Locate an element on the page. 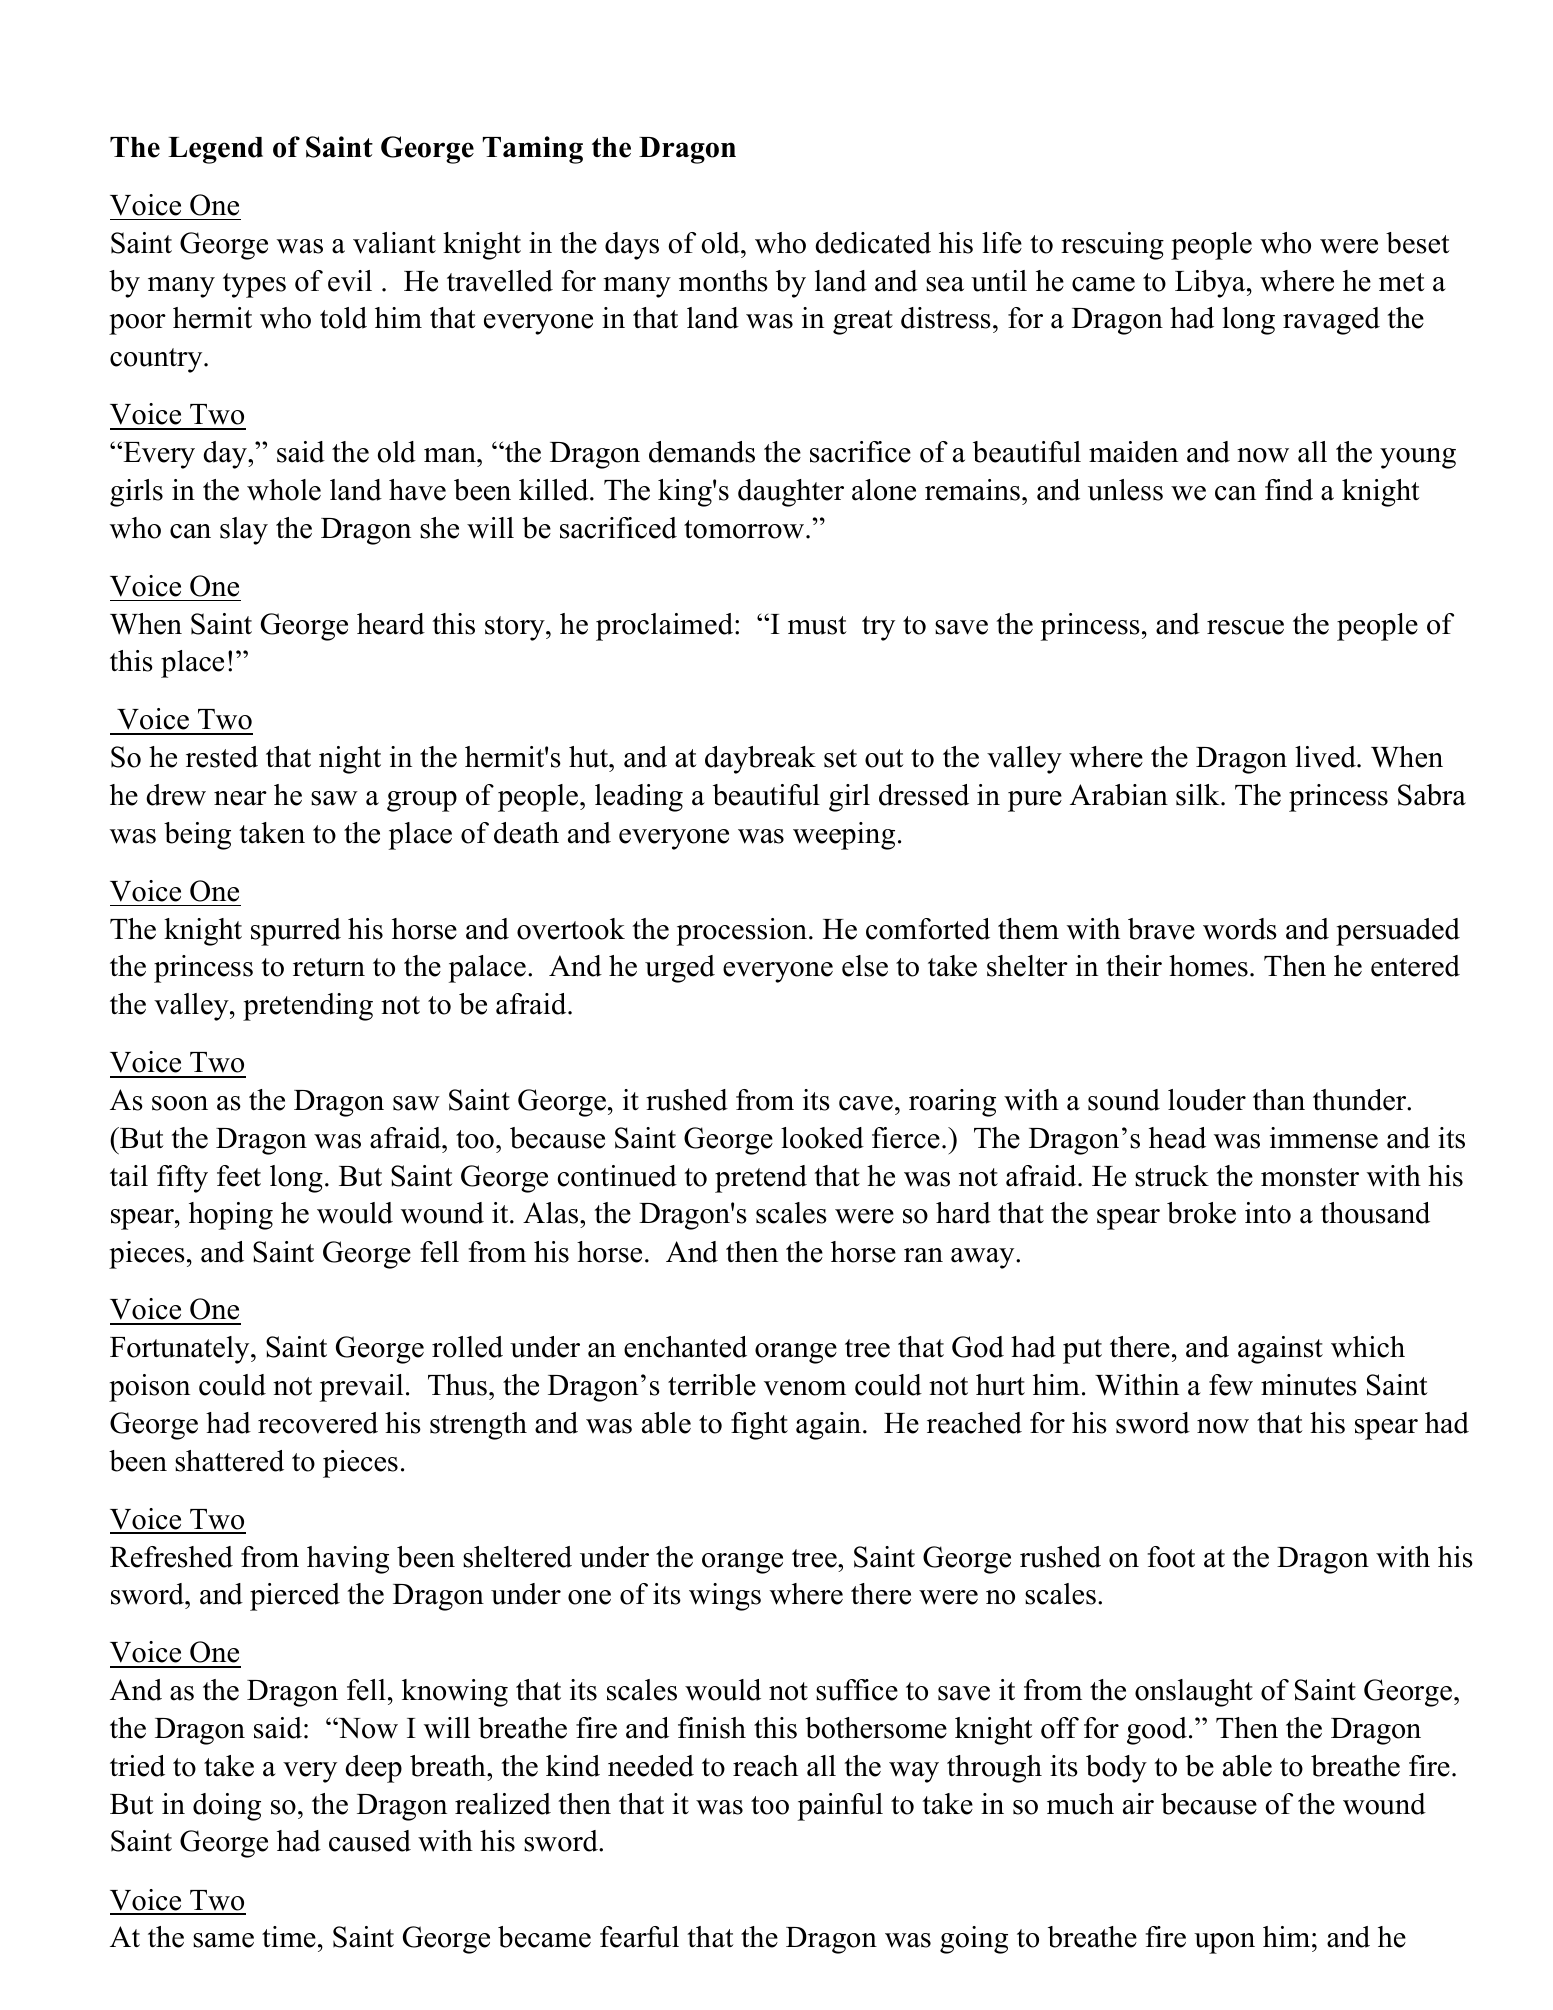  Legend is located at coordinates (215, 150).
